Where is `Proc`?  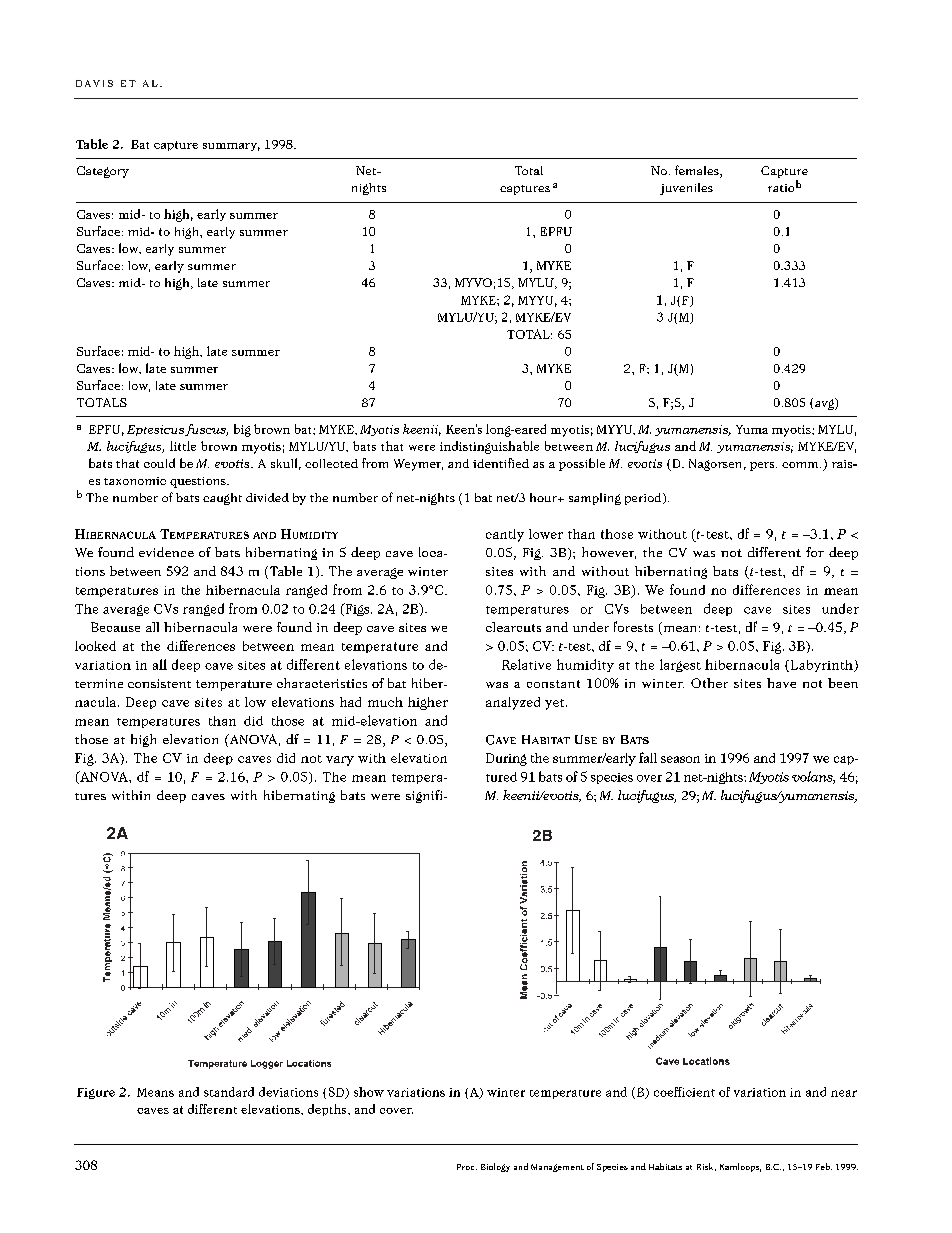
Proc is located at coordinates (467, 1167).
